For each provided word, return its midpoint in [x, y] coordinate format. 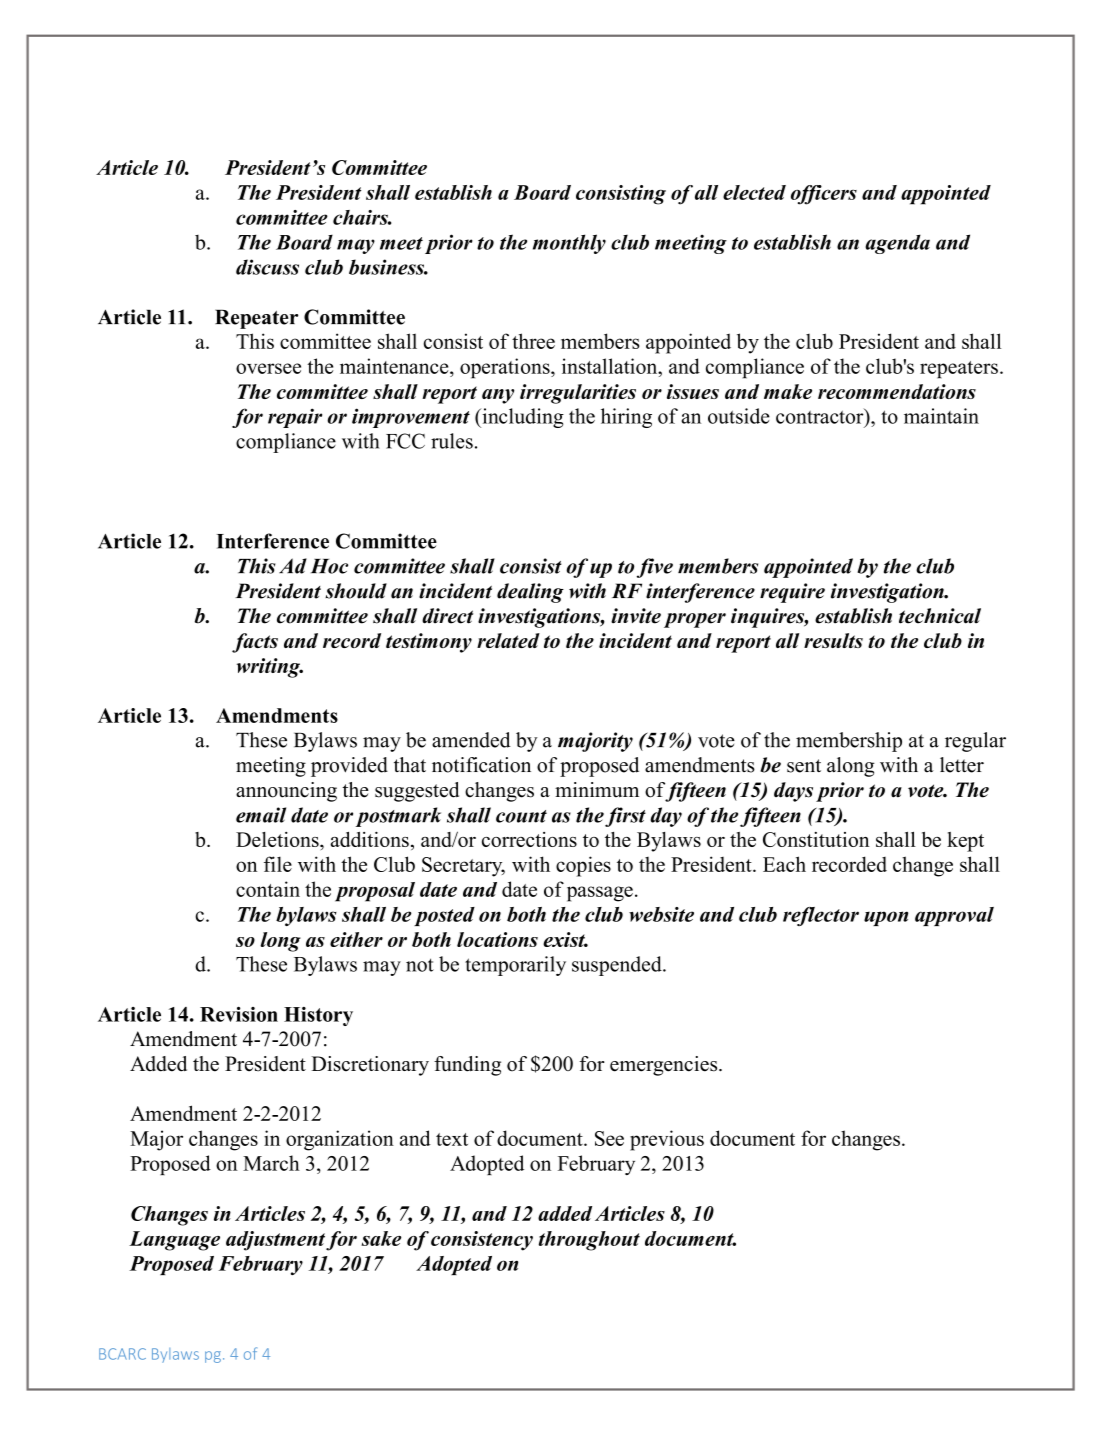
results [833, 640]
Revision [239, 1014]
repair [295, 418]
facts [255, 643]
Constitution [816, 839]
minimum [597, 790]
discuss [267, 267]
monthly [569, 244]
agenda [897, 244]
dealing [530, 593]
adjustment [275, 1241]
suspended [618, 966]
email [261, 815]
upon [886, 918]
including [522, 418]
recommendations [897, 391]
